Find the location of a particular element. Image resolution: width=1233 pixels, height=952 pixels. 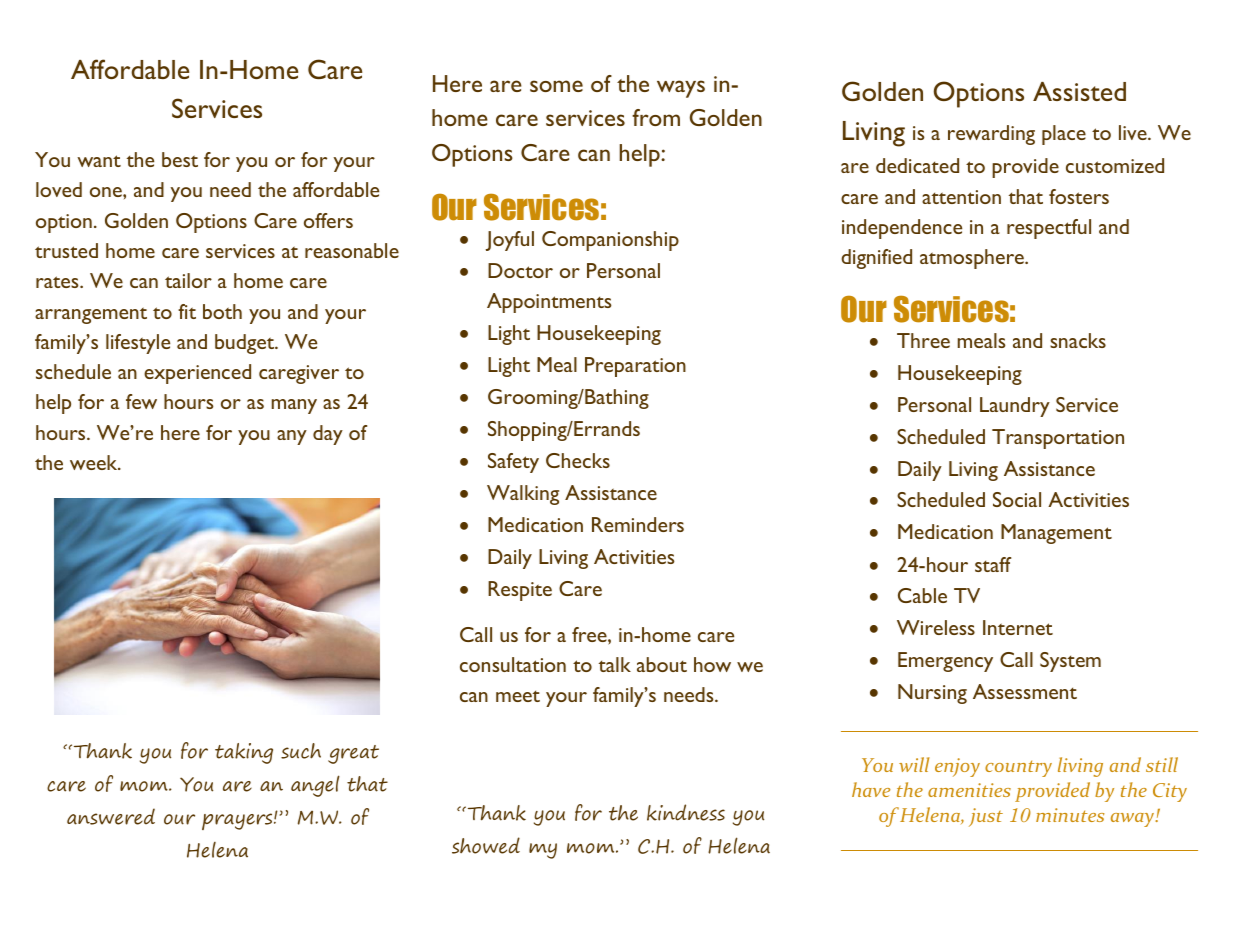

tailor is located at coordinates (188, 280).
